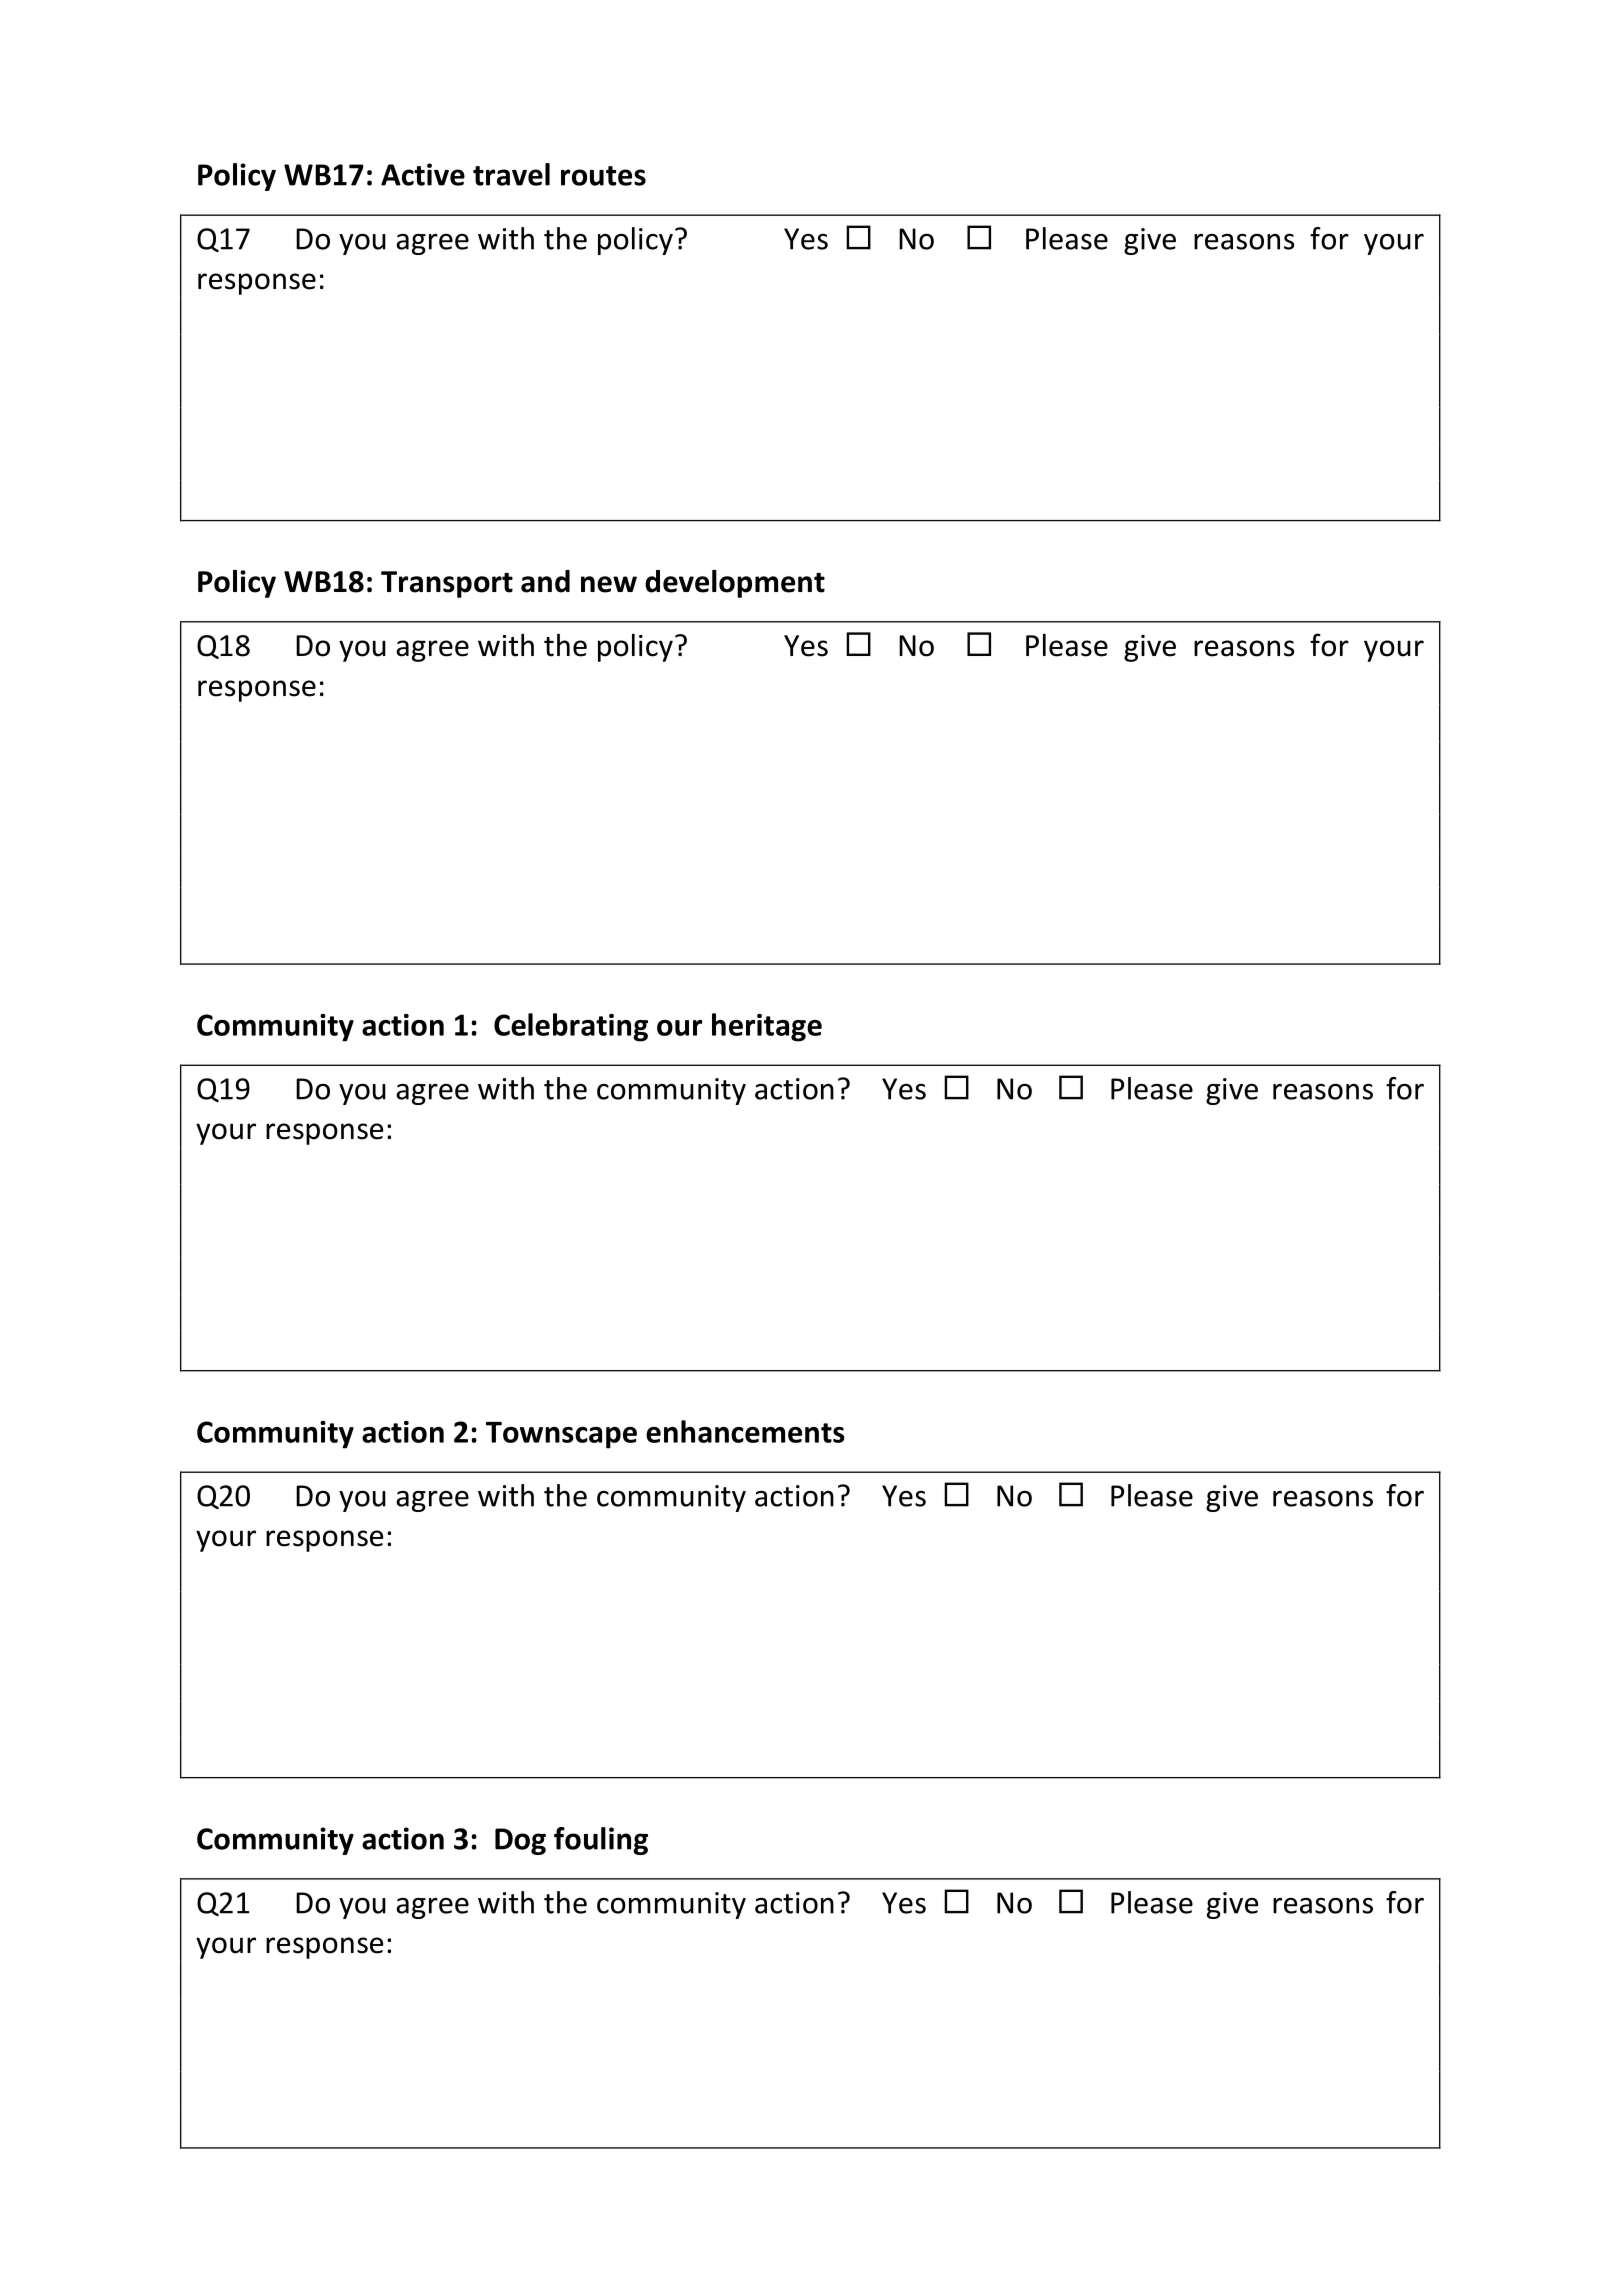 The image size is (1620, 2291). I want to click on Dog, so click(520, 1841).
